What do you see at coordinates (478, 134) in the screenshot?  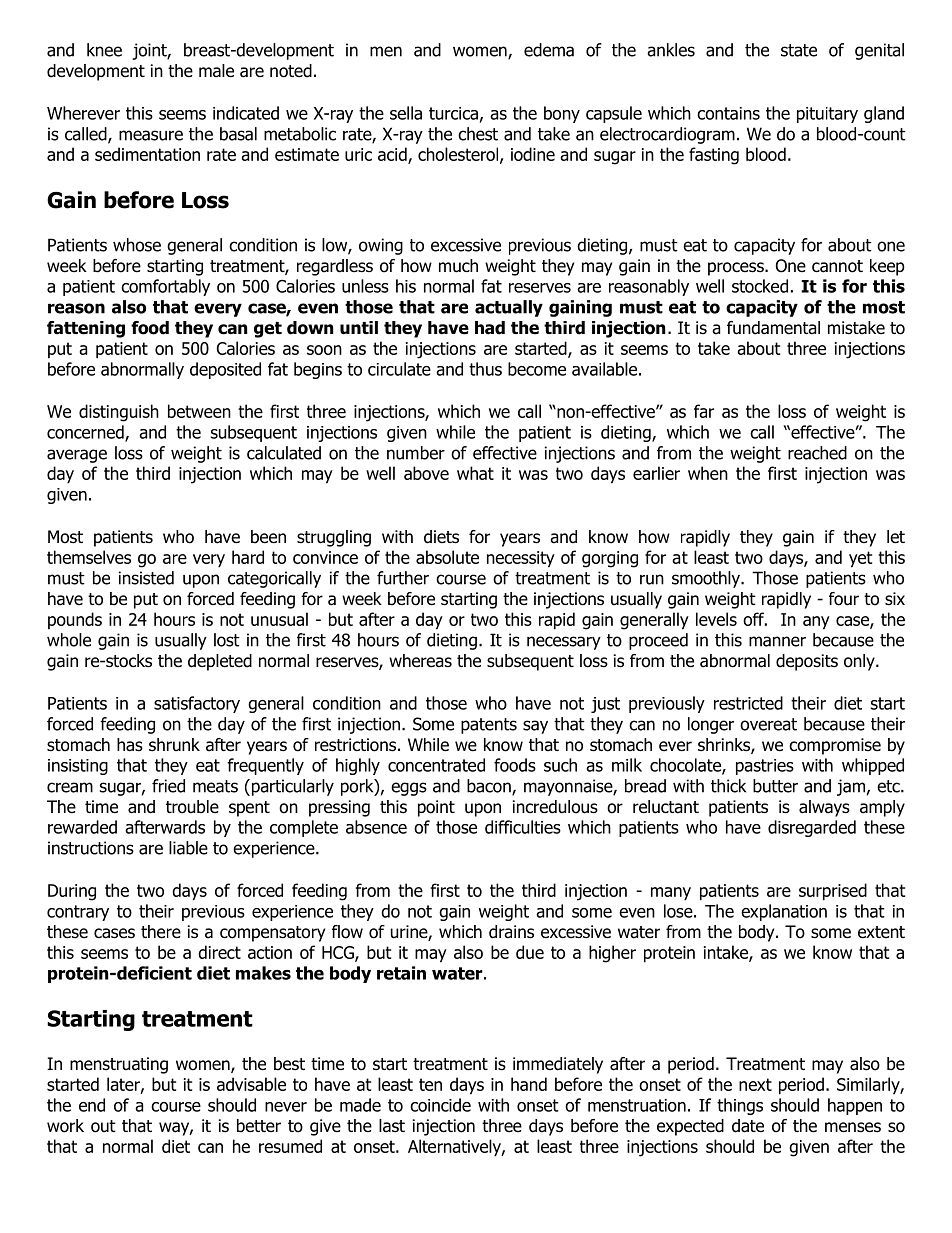 I see `chest` at bounding box center [478, 134].
